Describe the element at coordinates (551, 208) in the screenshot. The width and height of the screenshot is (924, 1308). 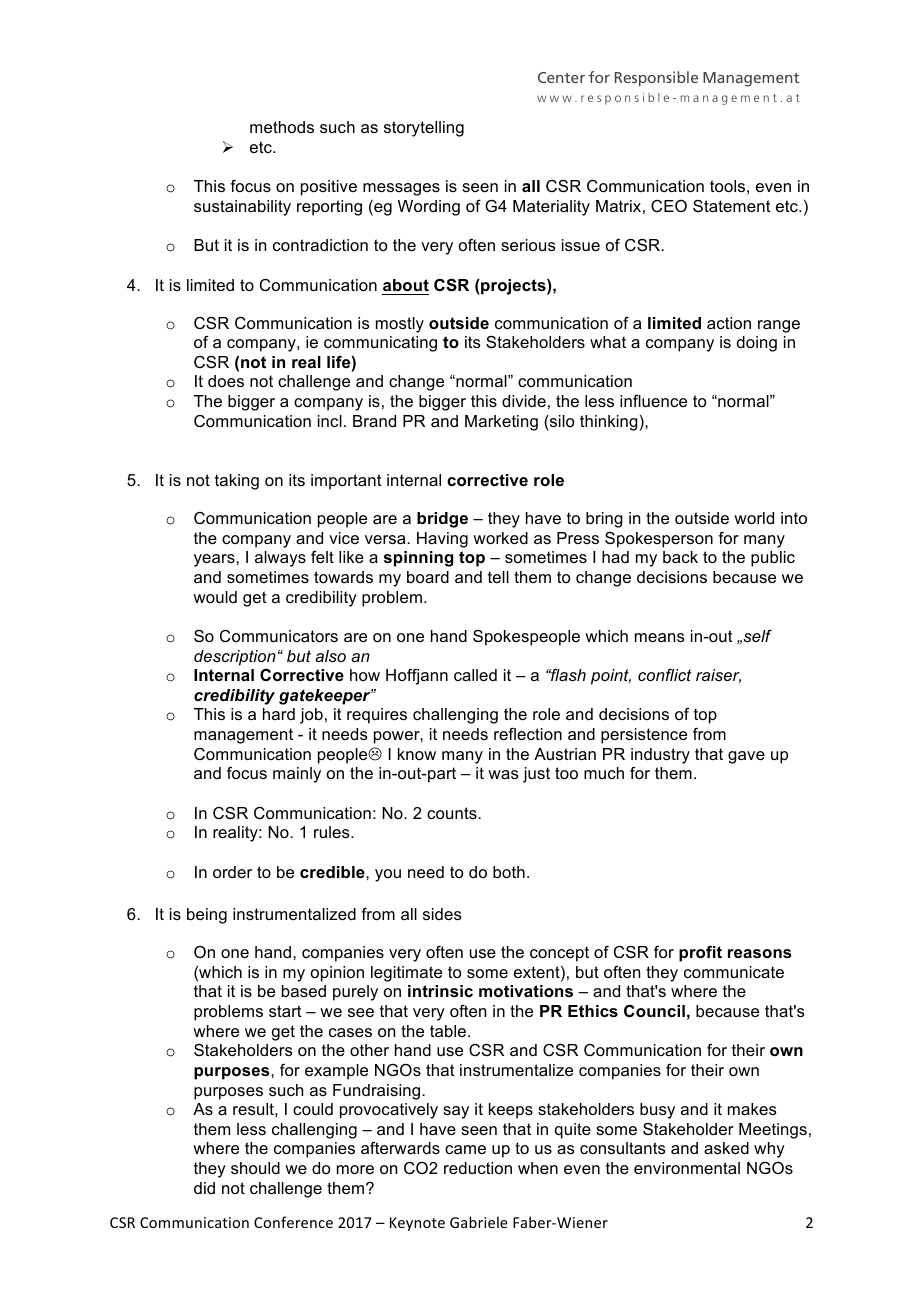
I see `Materiality` at that location.
